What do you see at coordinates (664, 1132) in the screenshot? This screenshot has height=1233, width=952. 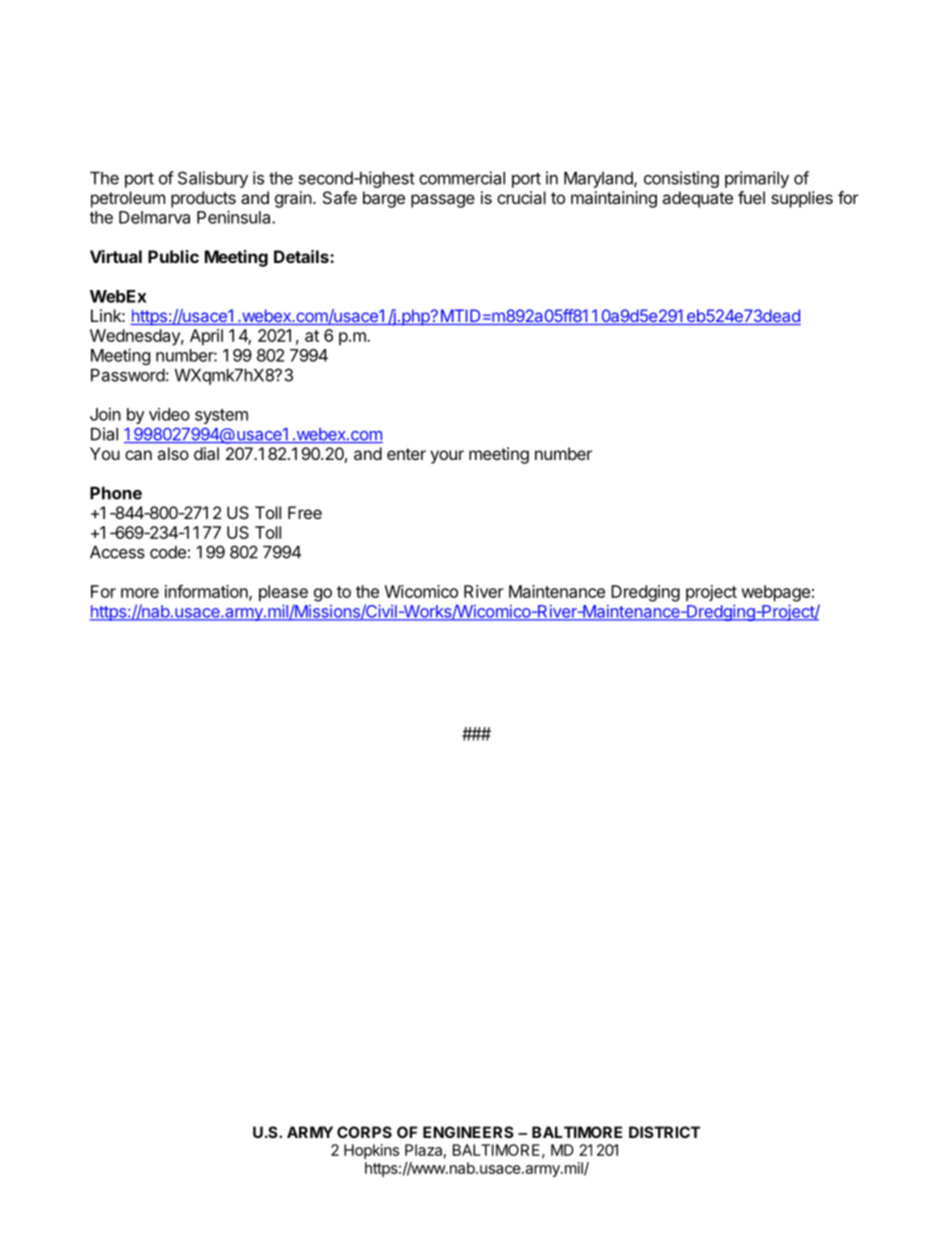 I see `DISTRICT` at bounding box center [664, 1132].
